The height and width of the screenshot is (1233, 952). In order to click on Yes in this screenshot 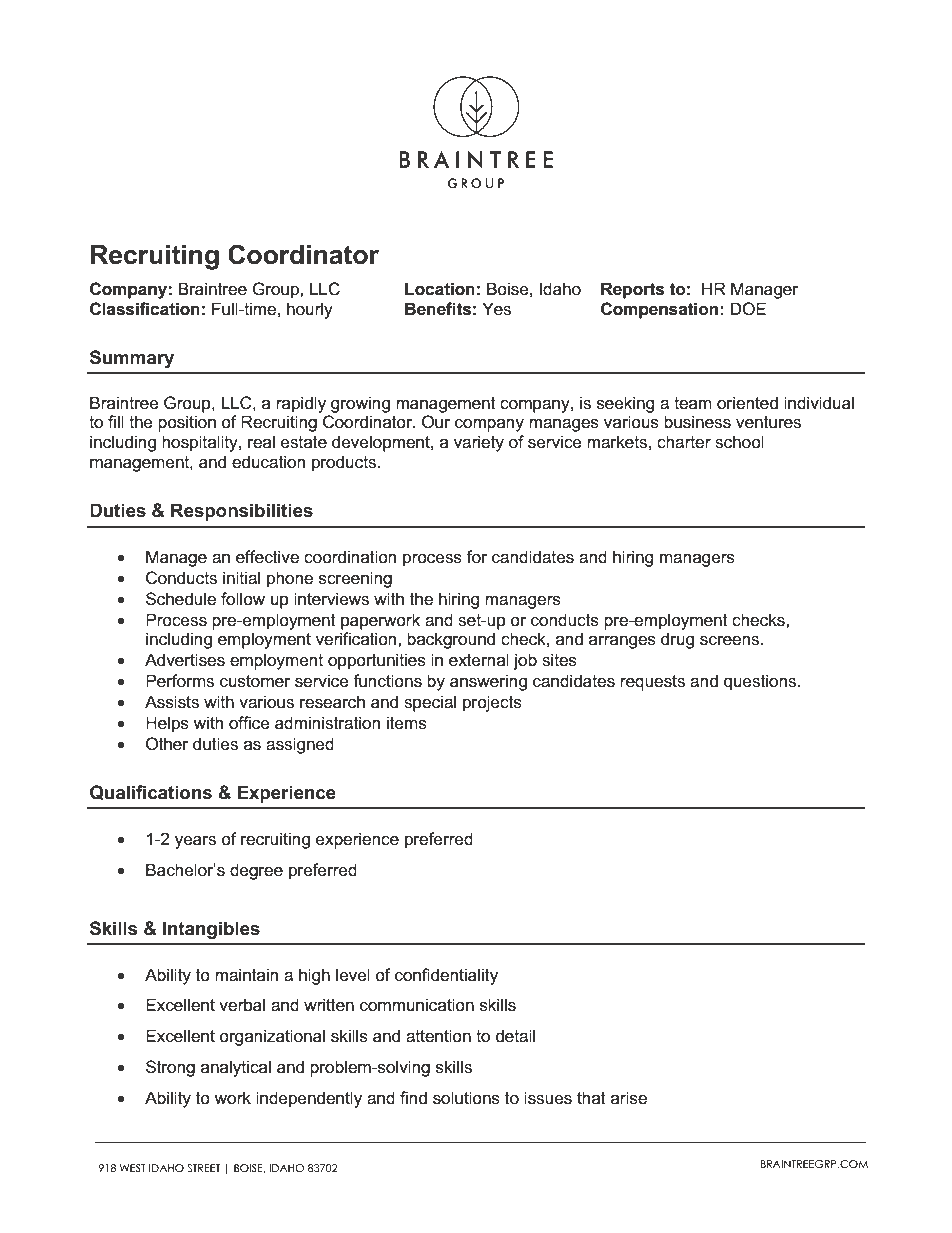, I will do `click(496, 309)`.
